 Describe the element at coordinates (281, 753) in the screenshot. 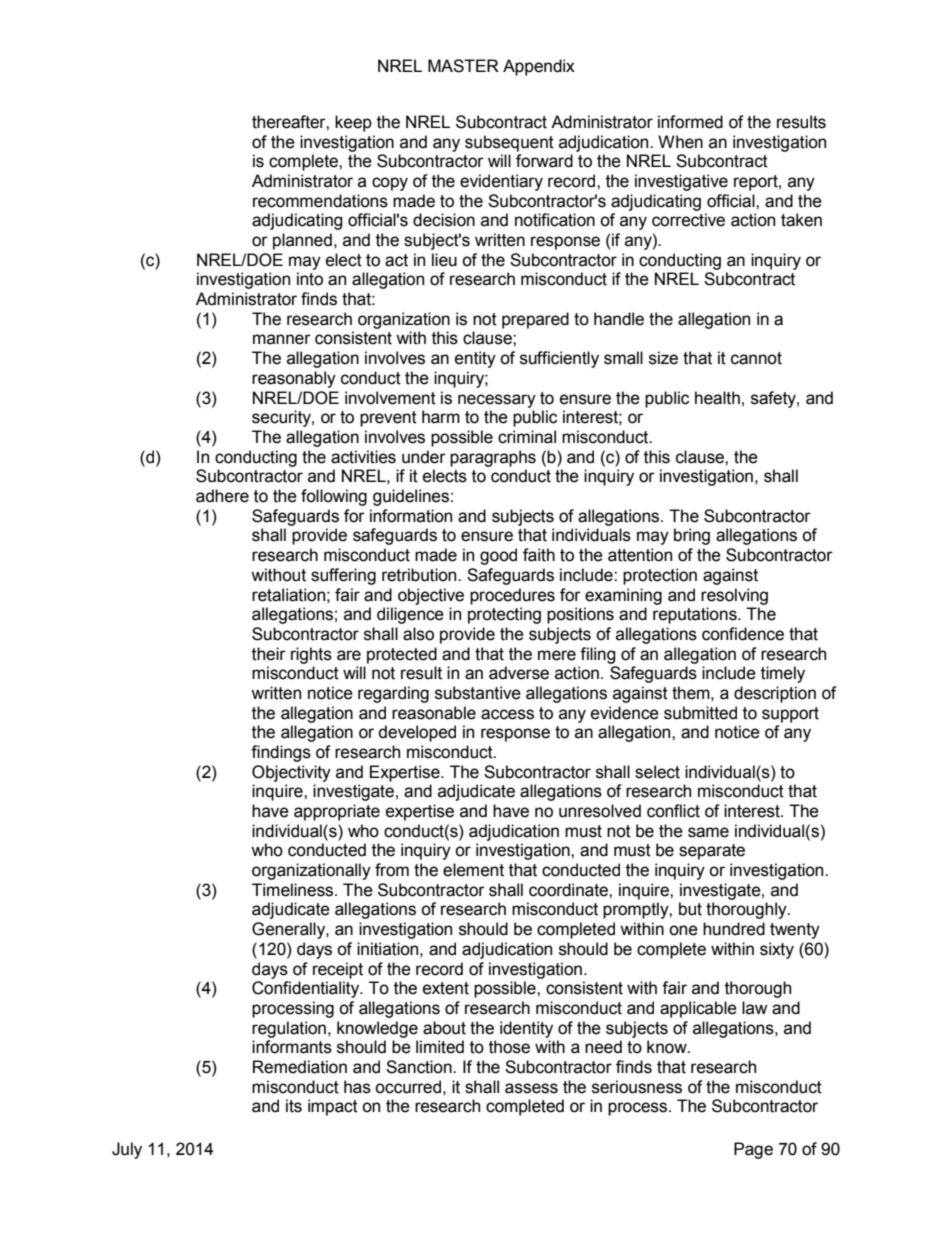

I see `findings` at that location.
